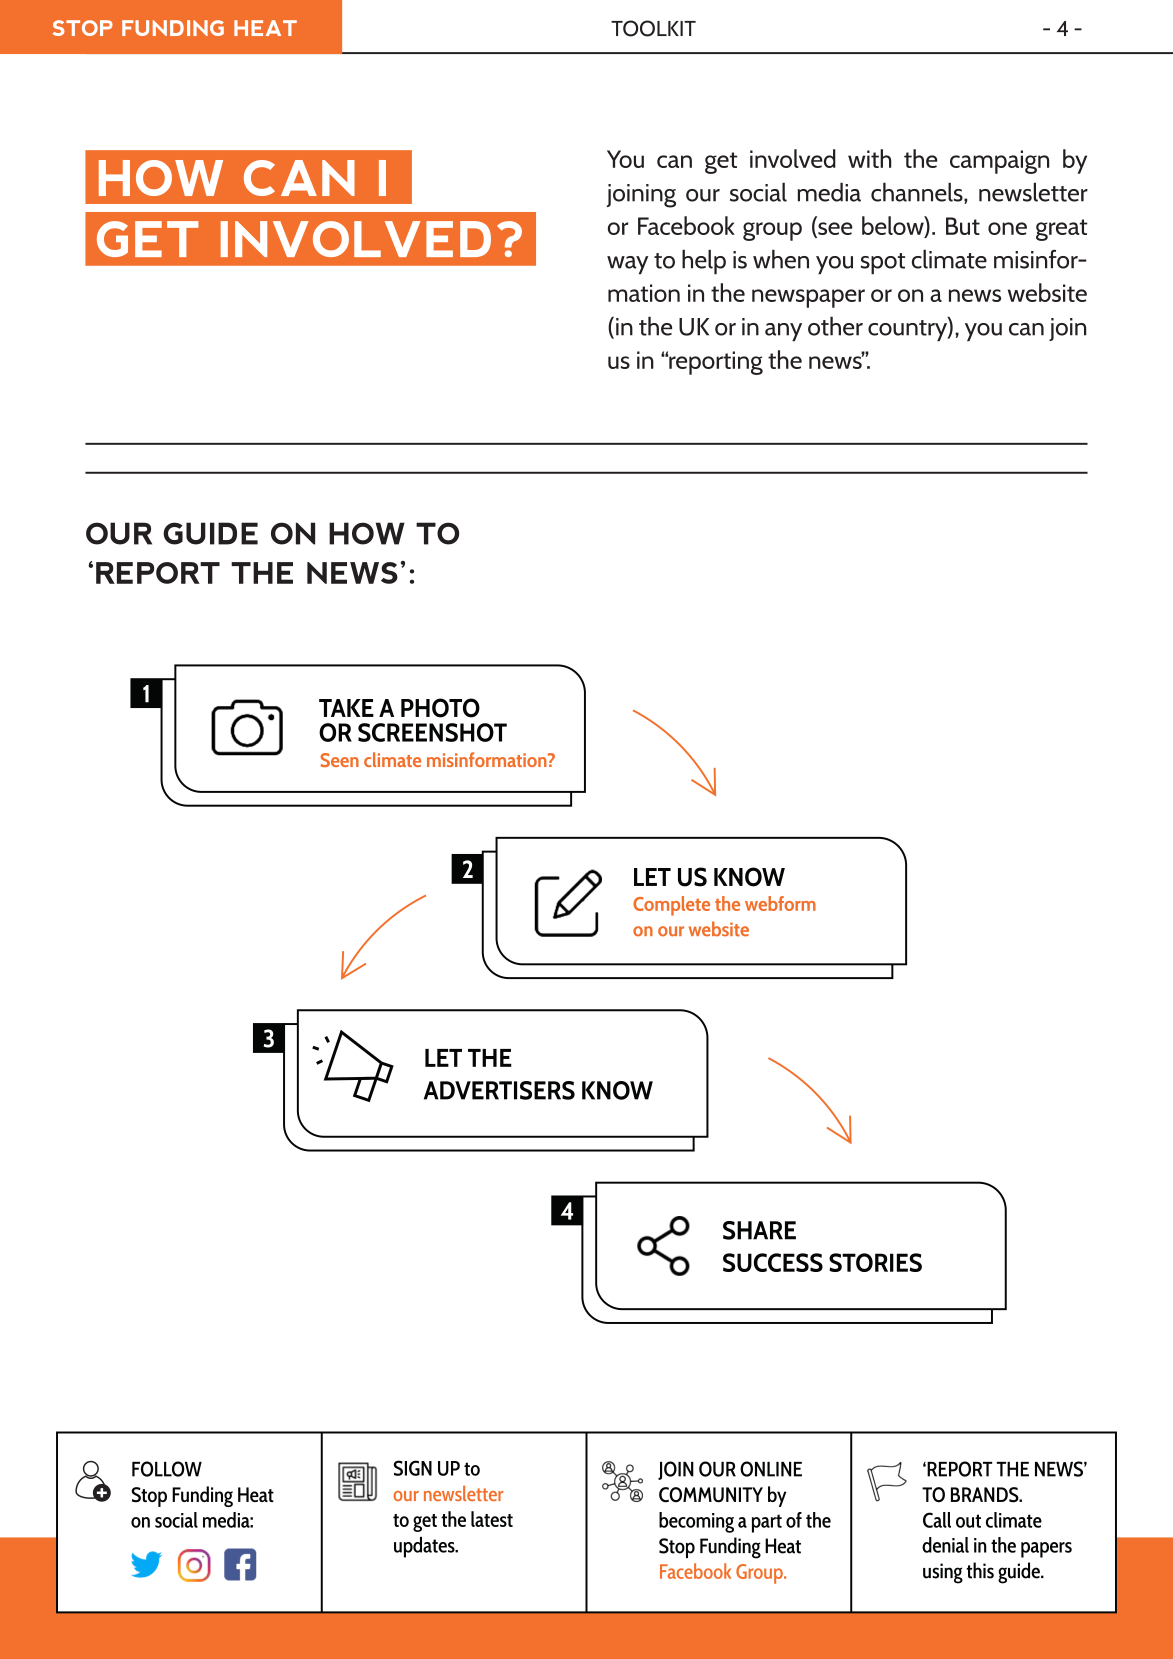 This page has width=1173, height=1659. I want to click on becoming, so click(696, 1522).
